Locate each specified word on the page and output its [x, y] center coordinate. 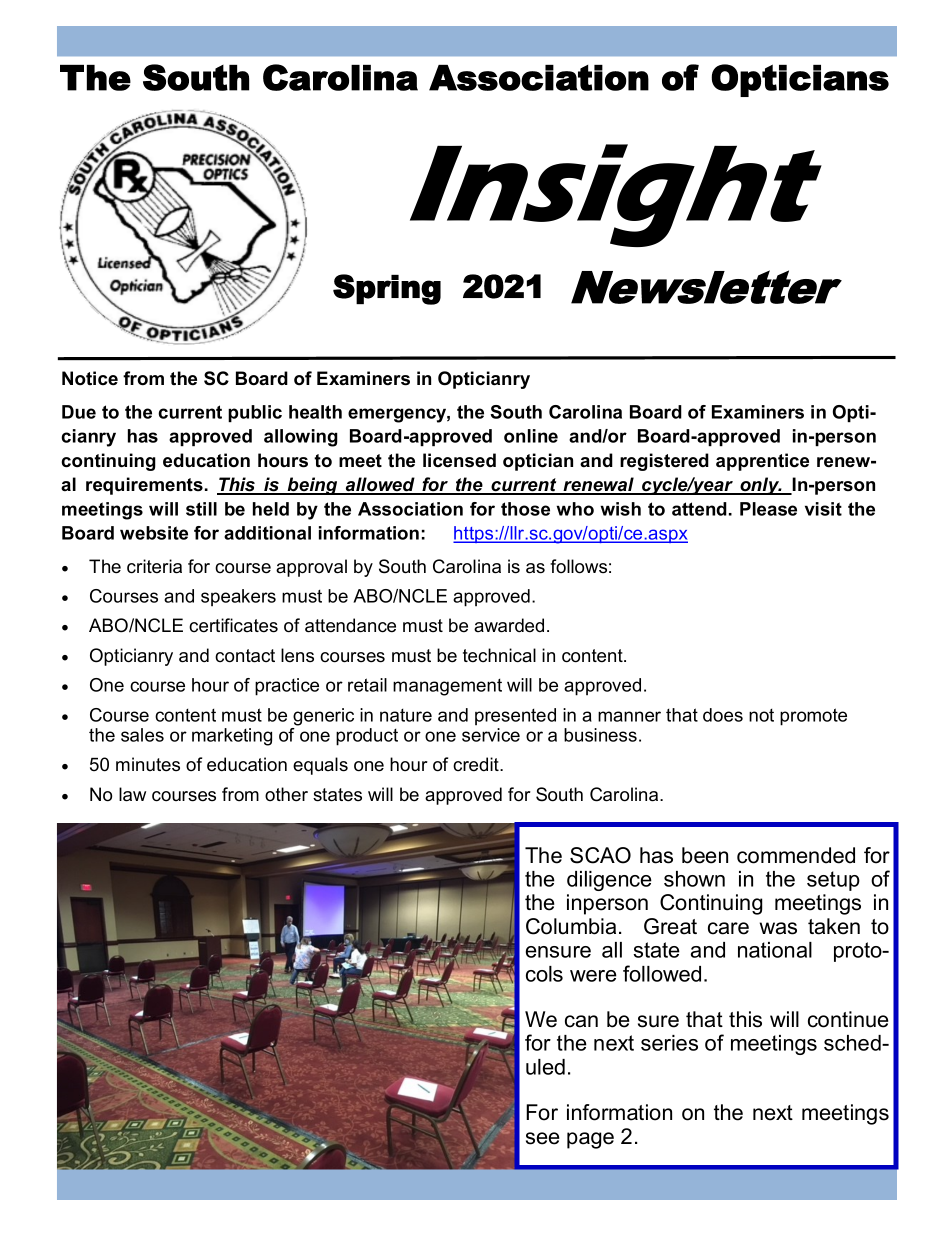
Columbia [571, 926]
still [201, 509]
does [723, 715]
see [542, 1138]
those [525, 509]
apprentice [762, 462]
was [778, 928]
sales [142, 735]
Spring [387, 289]
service [491, 735]
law [132, 794]
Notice [90, 378]
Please [768, 509]
